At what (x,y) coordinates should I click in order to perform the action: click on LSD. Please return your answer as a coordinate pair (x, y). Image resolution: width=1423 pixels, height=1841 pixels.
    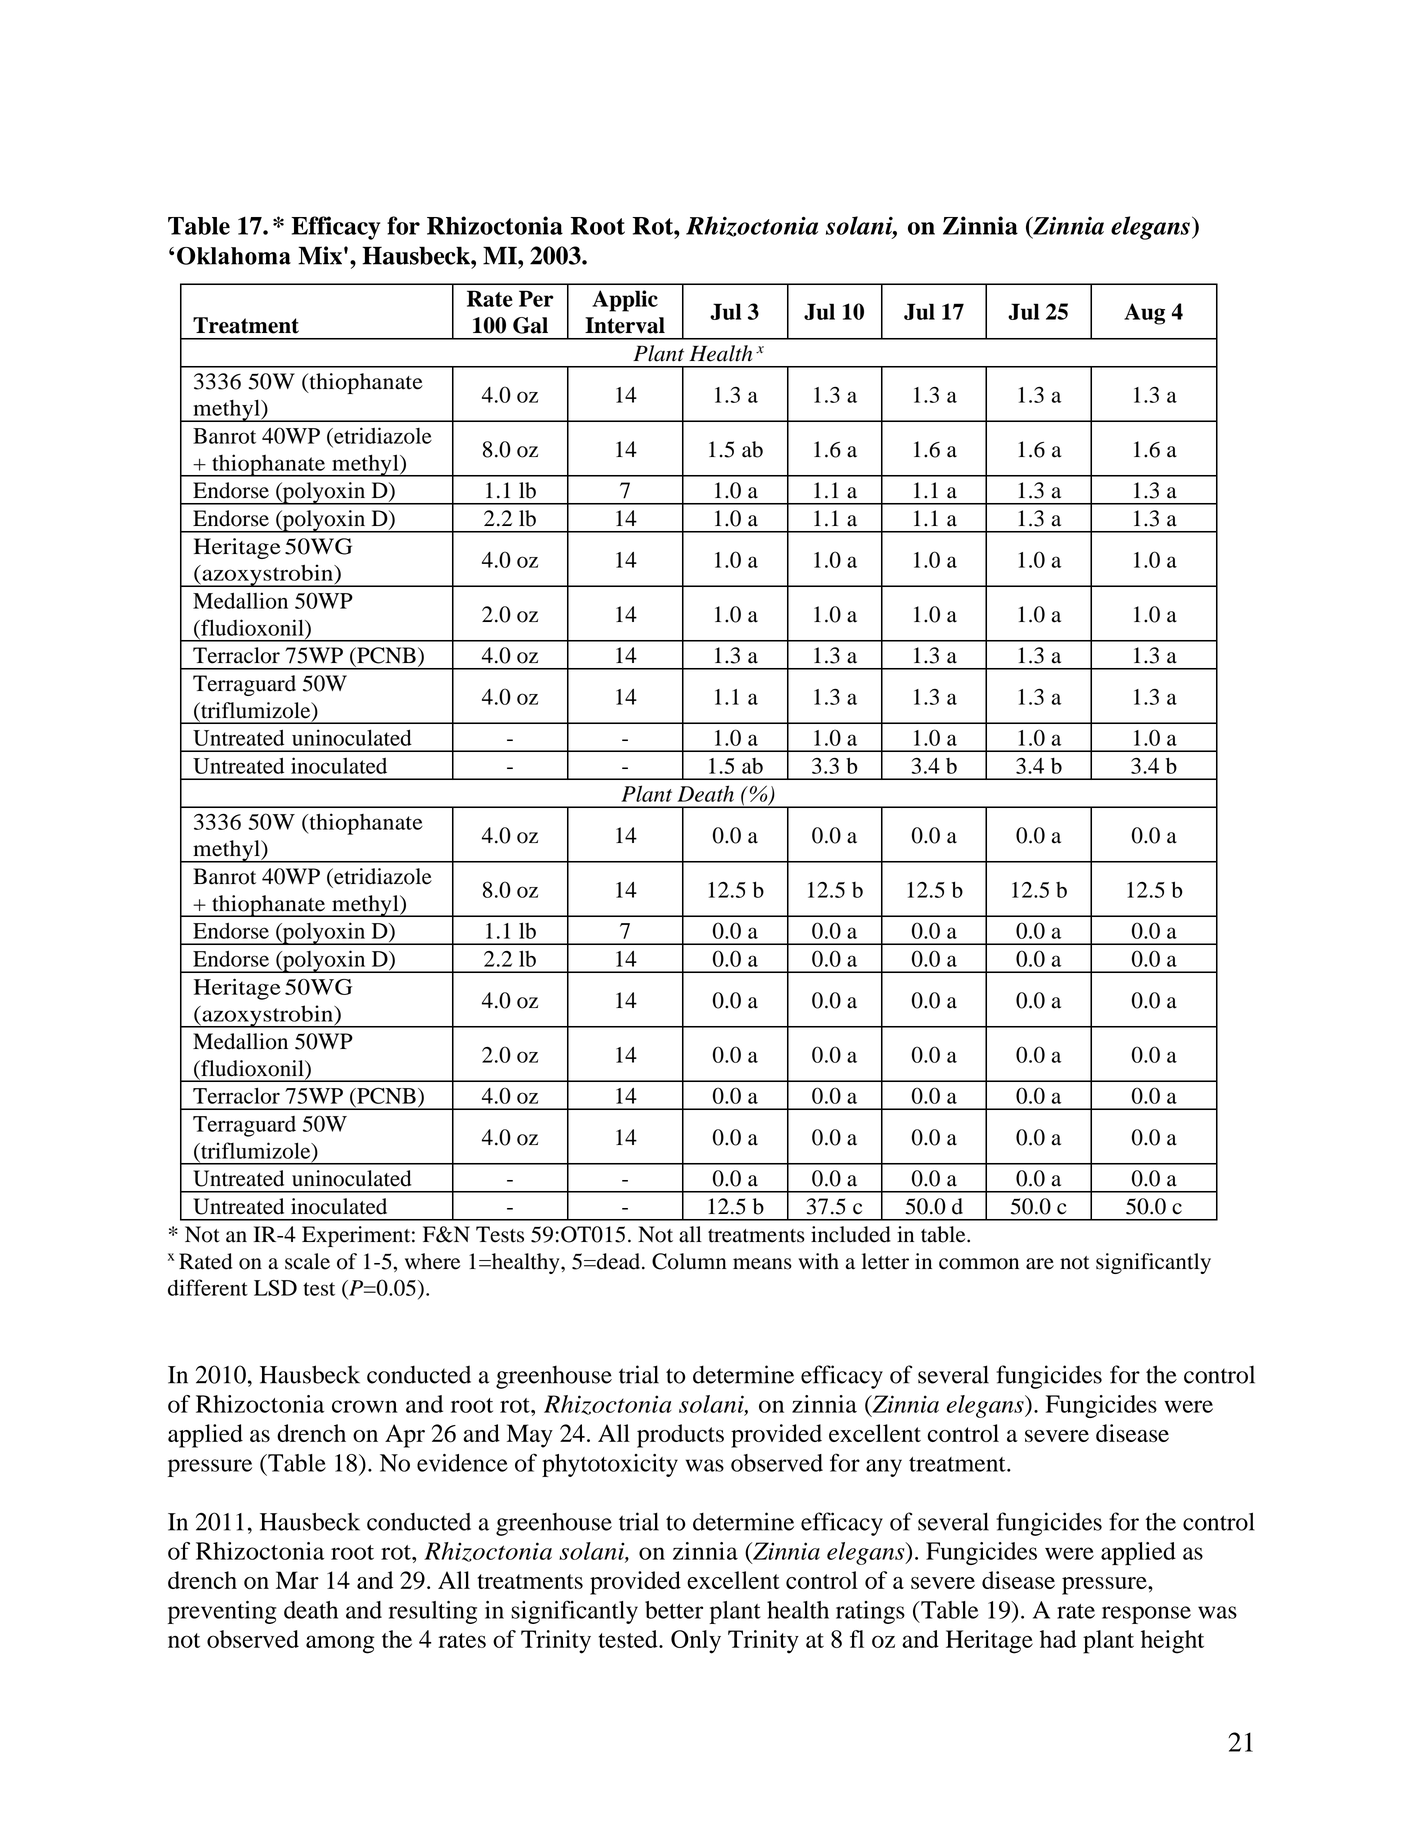
    Looking at the image, I should click on (275, 1288).
